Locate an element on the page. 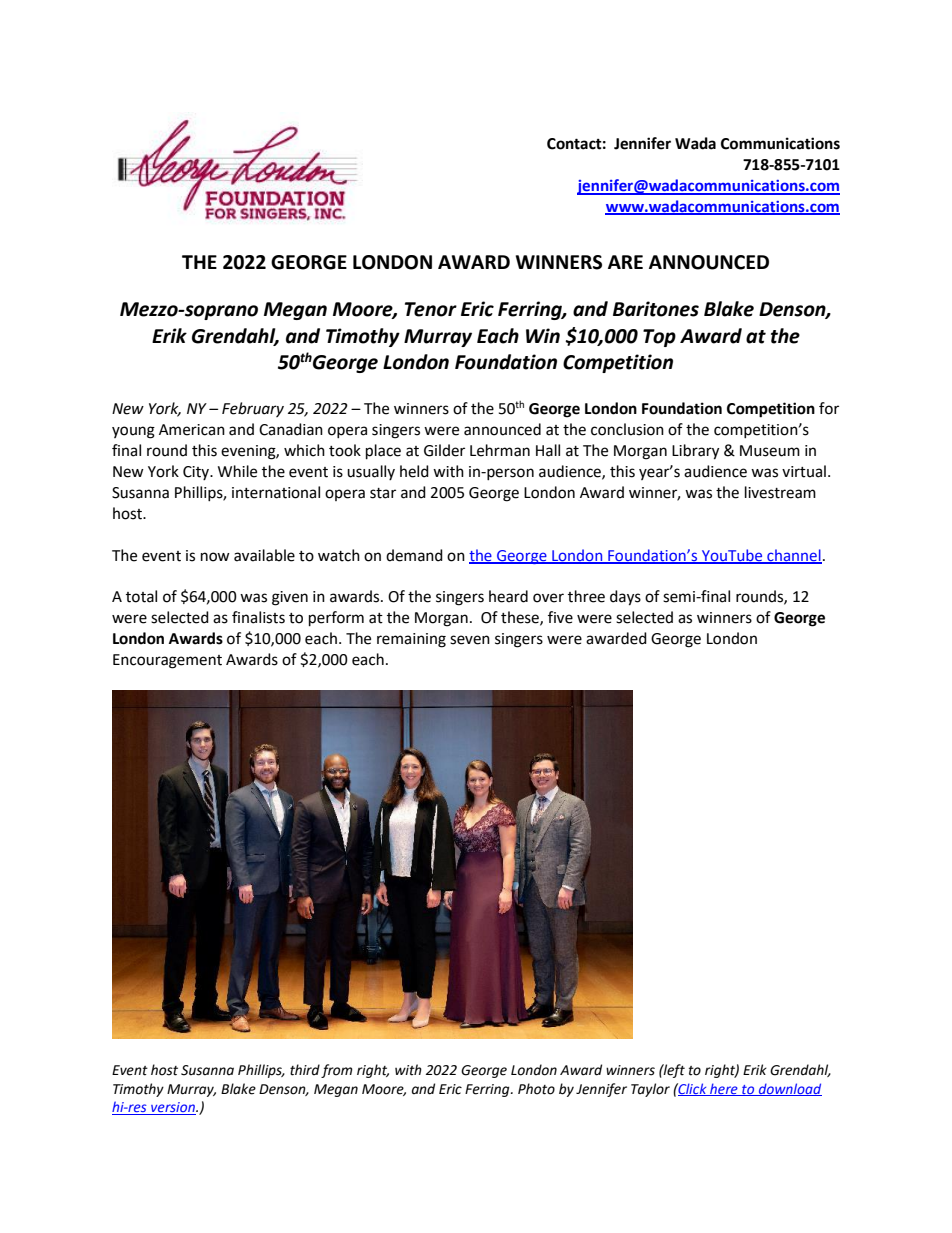 Image resolution: width=952 pixels, height=1233 pixels. Top is located at coordinates (659, 338).
